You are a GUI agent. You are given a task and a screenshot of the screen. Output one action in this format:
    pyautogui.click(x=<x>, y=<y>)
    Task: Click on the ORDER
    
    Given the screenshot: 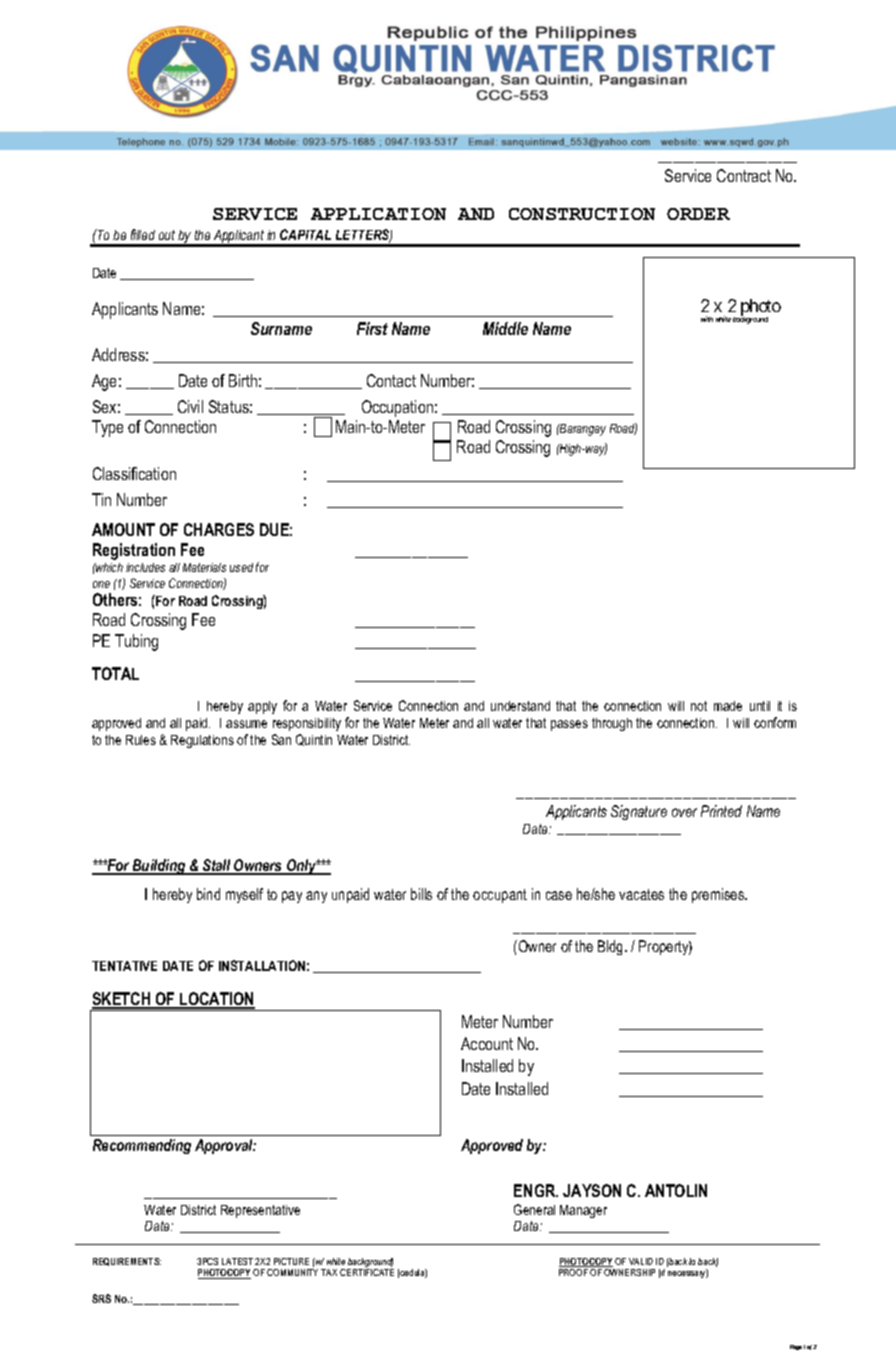 What is the action you would take?
    pyautogui.click(x=698, y=214)
